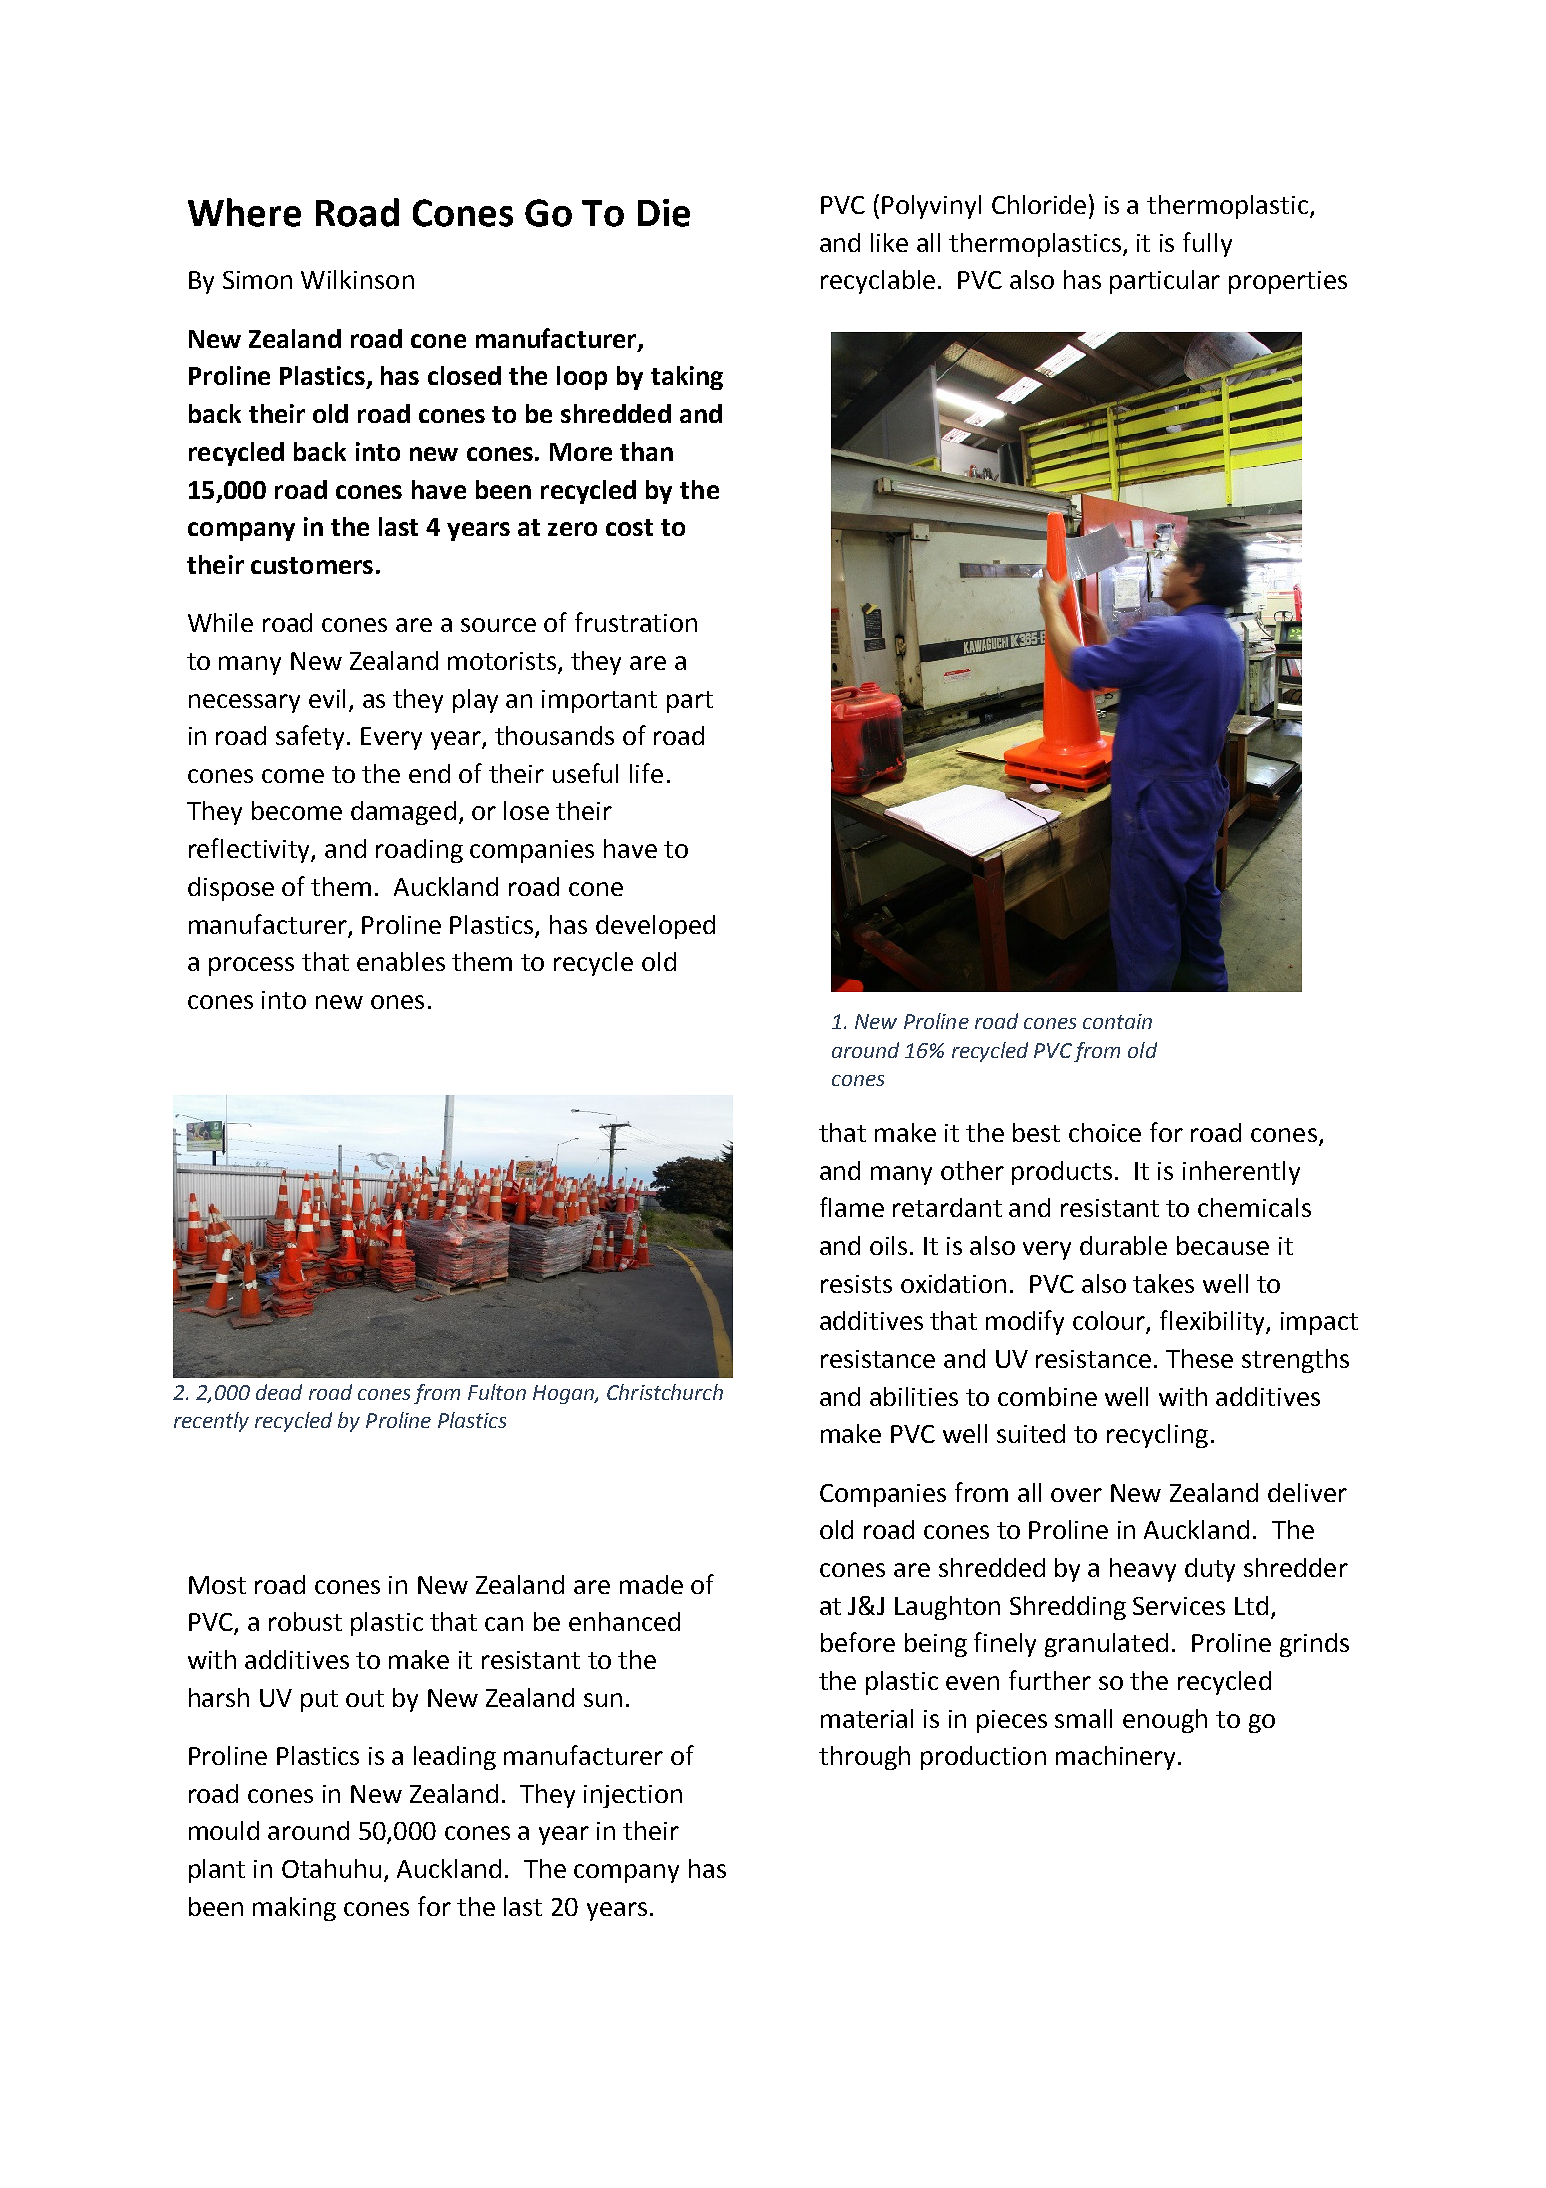 The width and height of the screenshot is (1546, 2188). Describe the element at coordinates (664, 213) in the screenshot. I see `Die` at that location.
